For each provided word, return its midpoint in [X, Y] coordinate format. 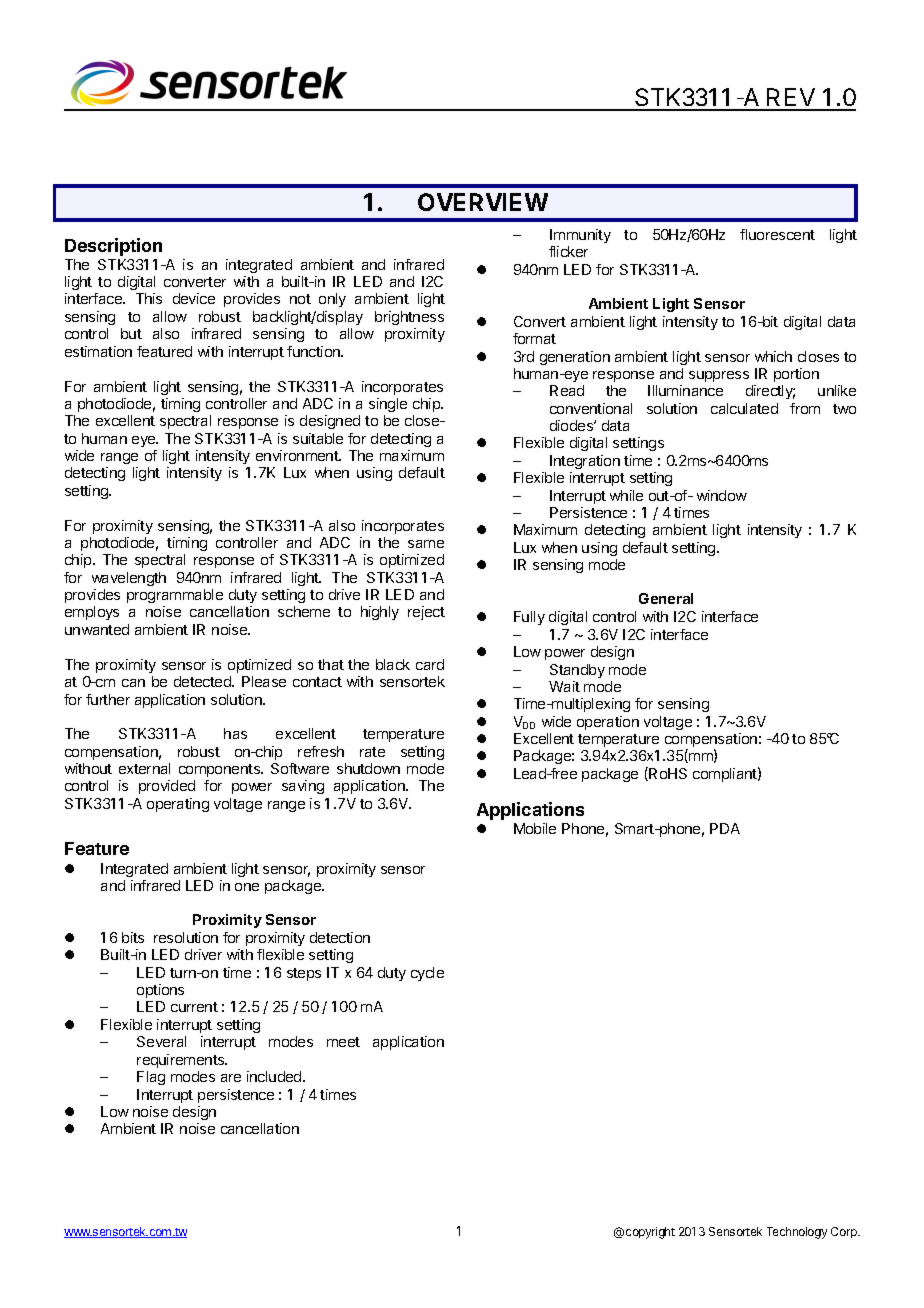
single [388, 405]
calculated [744, 408]
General [666, 598]
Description [113, 247]
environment [298, 455]
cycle [427, 974]
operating [178, 805]
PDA [725, 828]
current [194, 1007]
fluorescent [777, 234]
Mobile [535, 828]
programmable [175, 596]
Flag [151, 1078]
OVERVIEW [483, 202]
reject [426, 613]
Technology [797, 1233]
